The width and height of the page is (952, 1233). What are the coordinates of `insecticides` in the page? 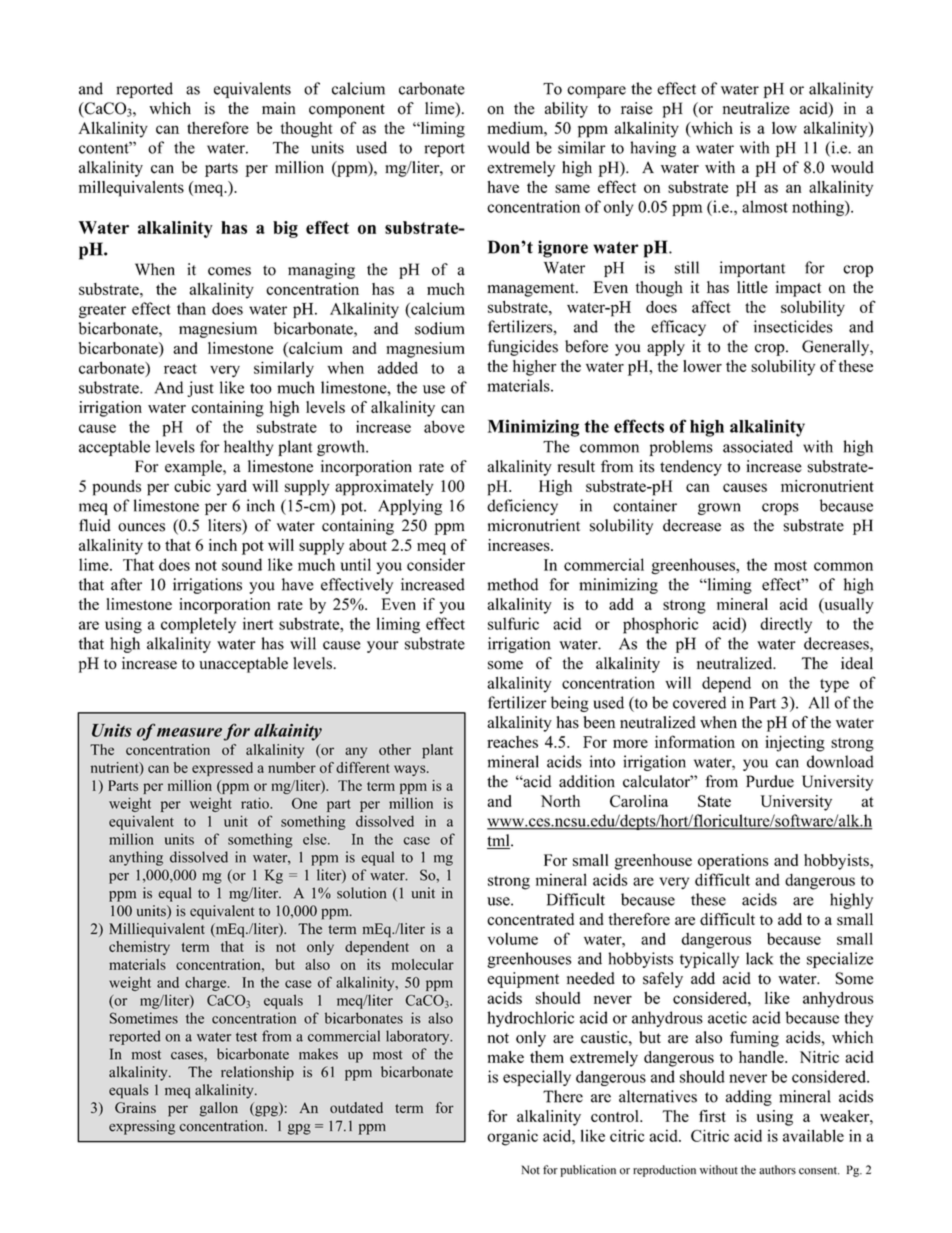 It's located at (793, 326).
